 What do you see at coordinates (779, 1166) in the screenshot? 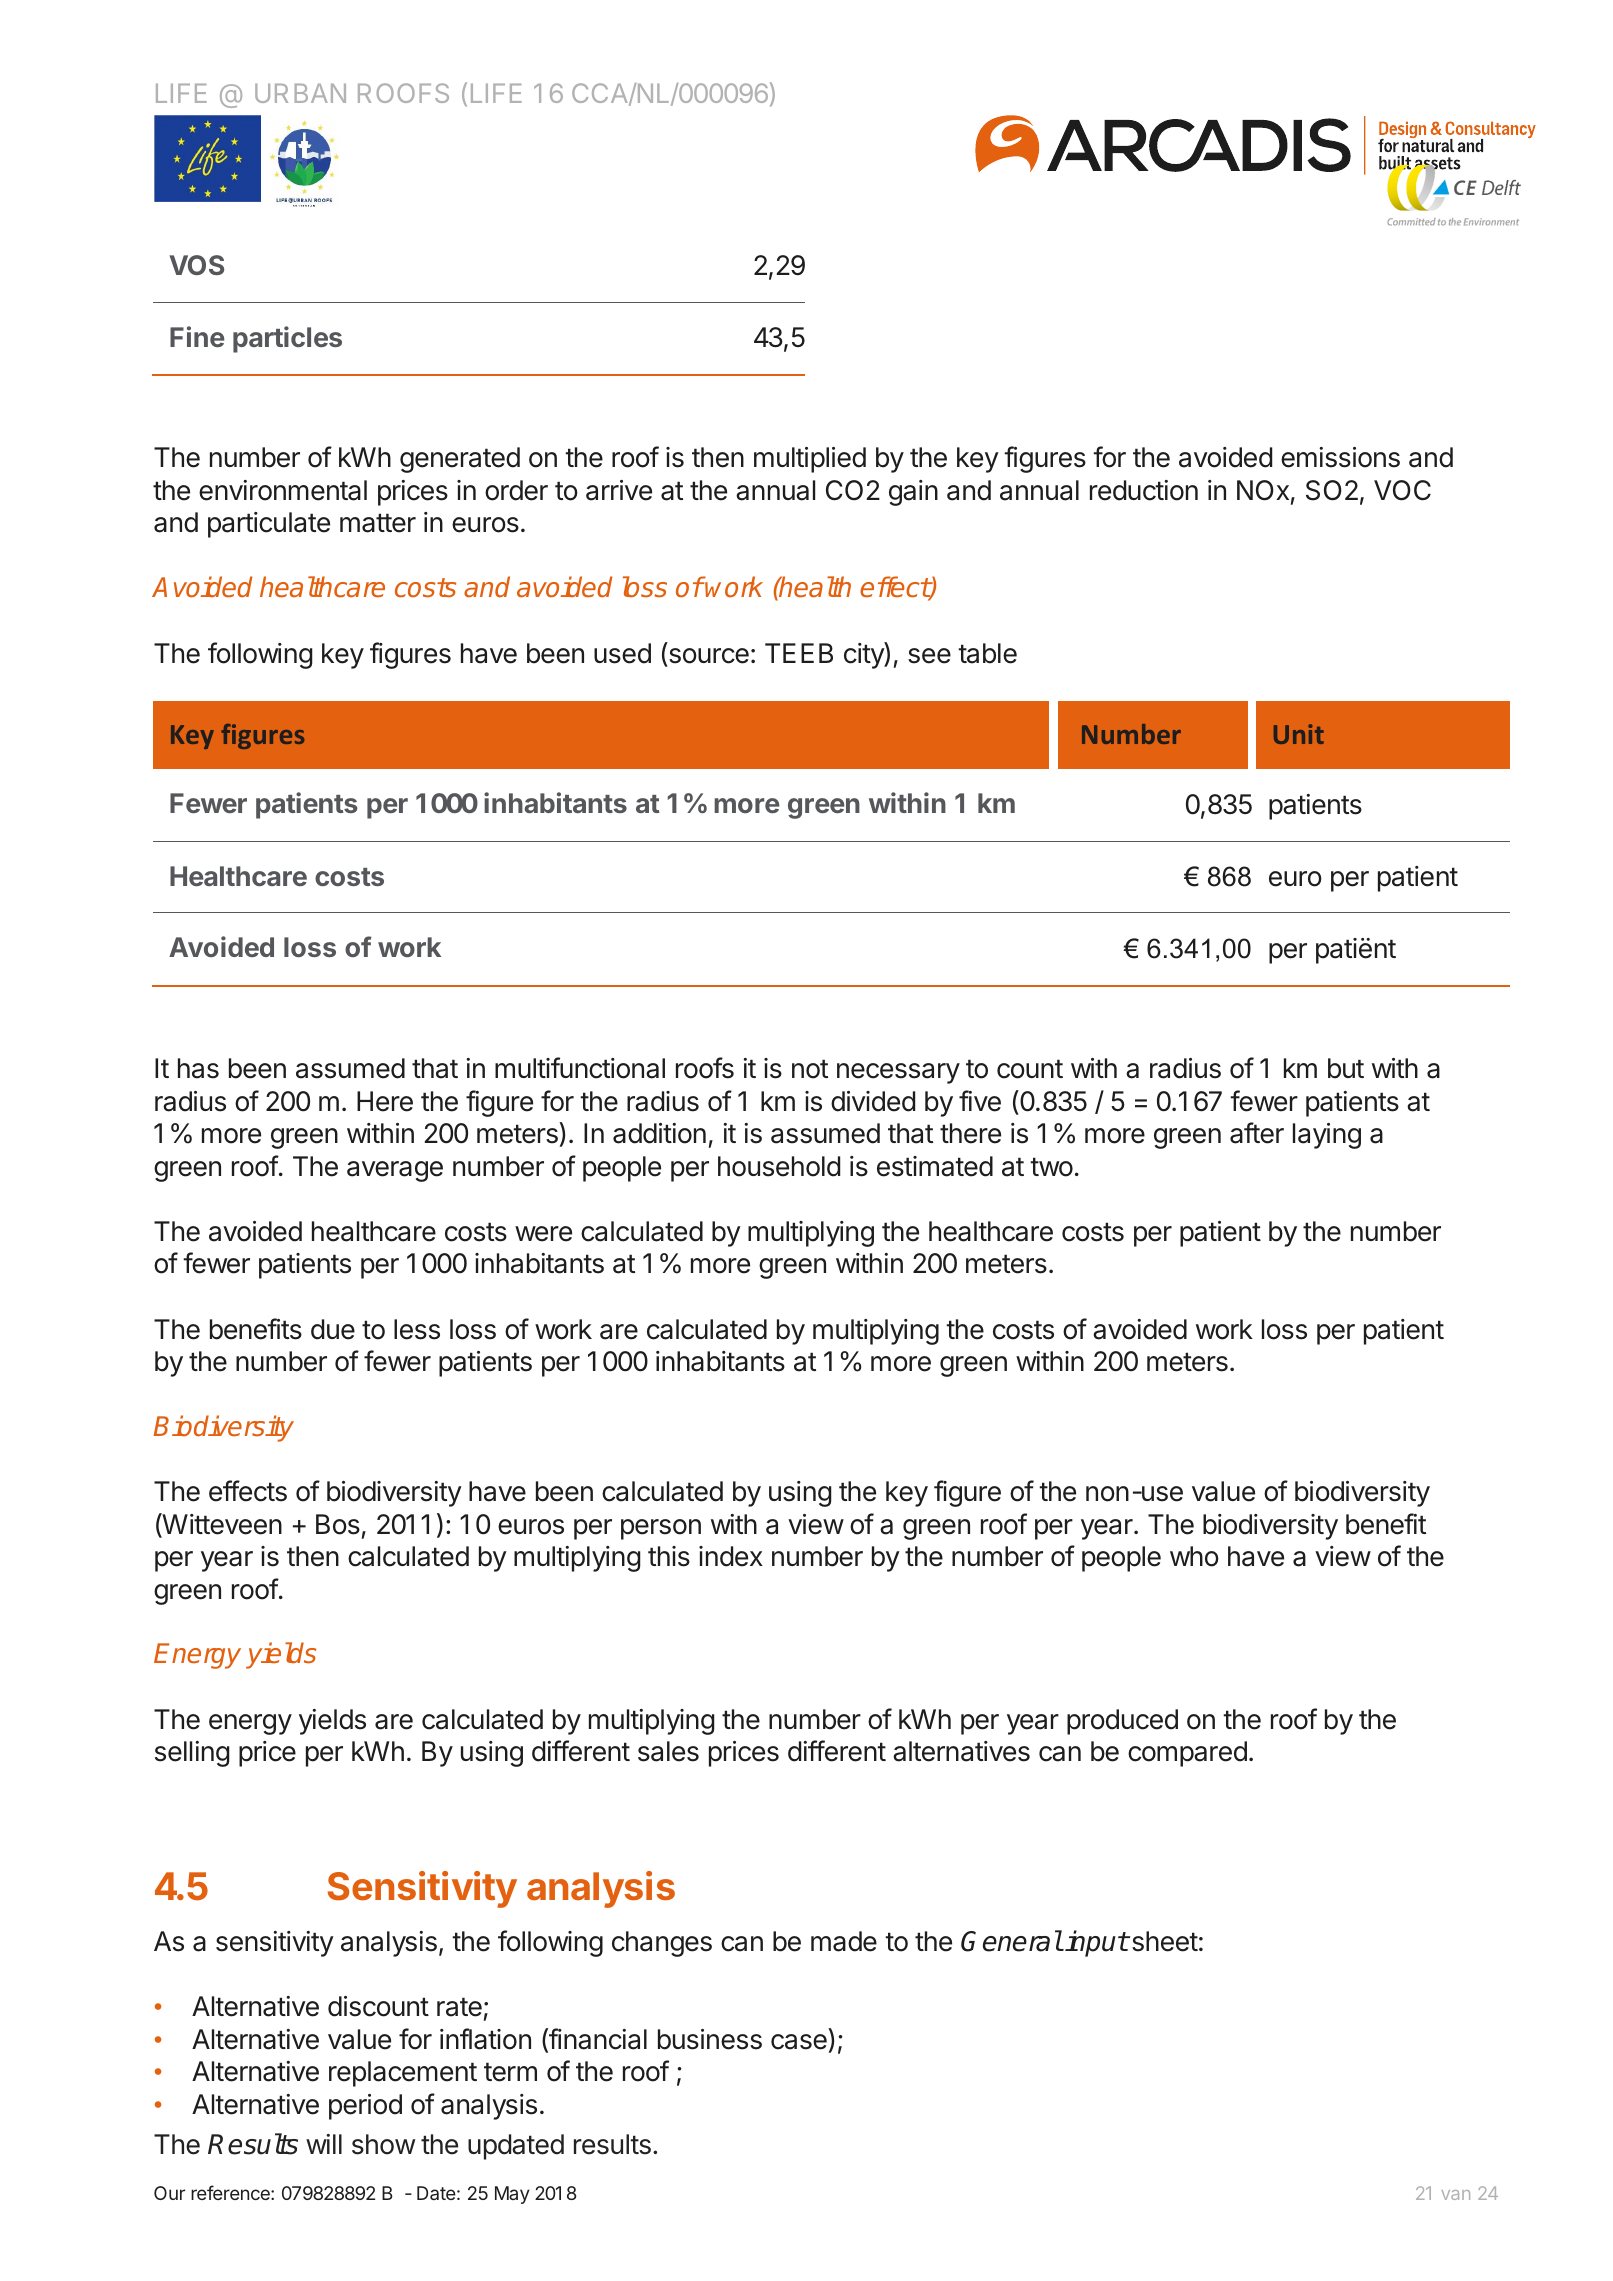
I see `household` at bounding box center [779, 1166].
